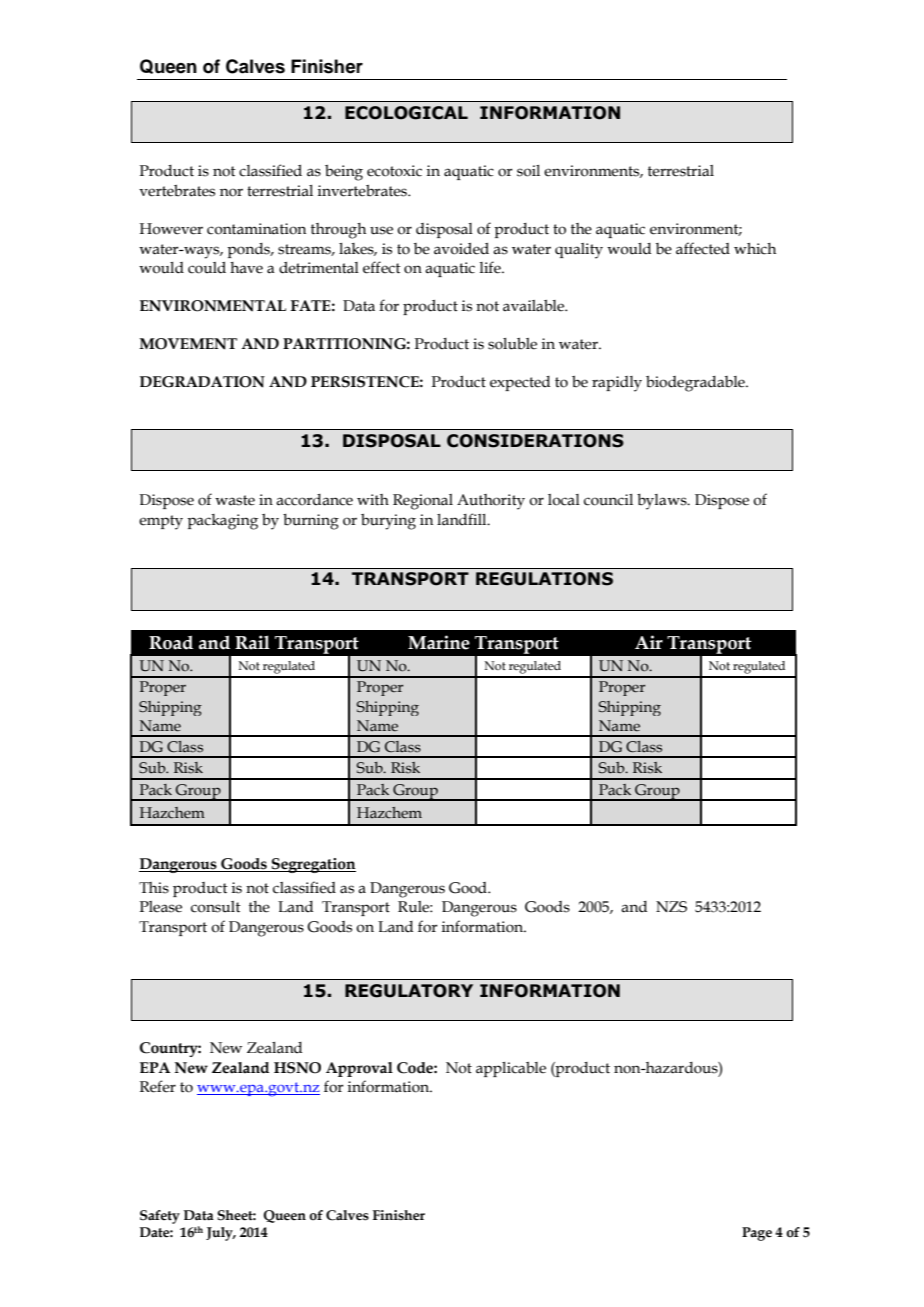  I want to click on nor, so click(231, 192).
